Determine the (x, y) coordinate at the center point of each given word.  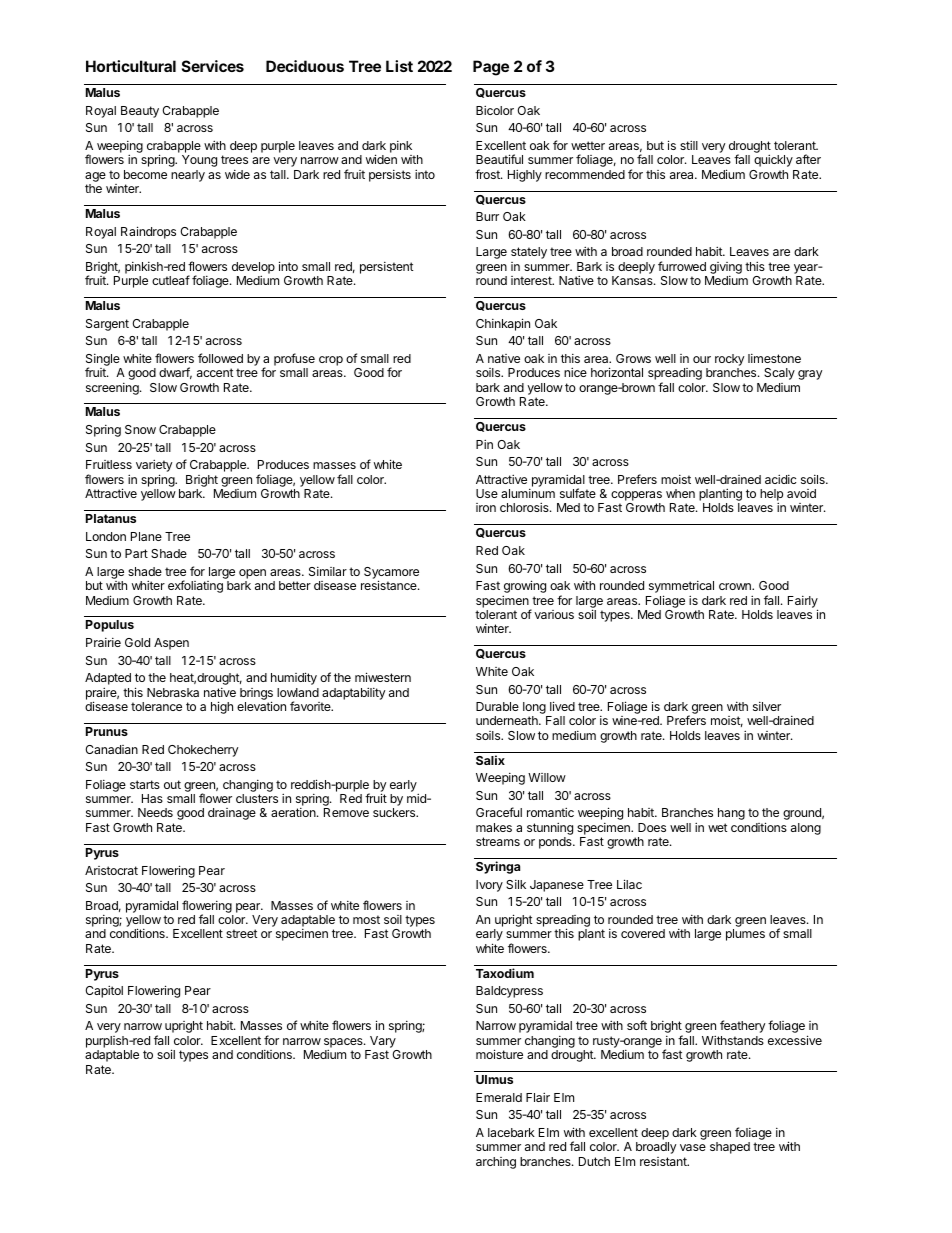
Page (491, 68)
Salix (490, 760)
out (172, 784)
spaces (344, 1044)
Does (652, 827)
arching (496, 1163)
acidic (780, 479)
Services (213, 66)
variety (154, 467)
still (689, 145)
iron (486, 507)
